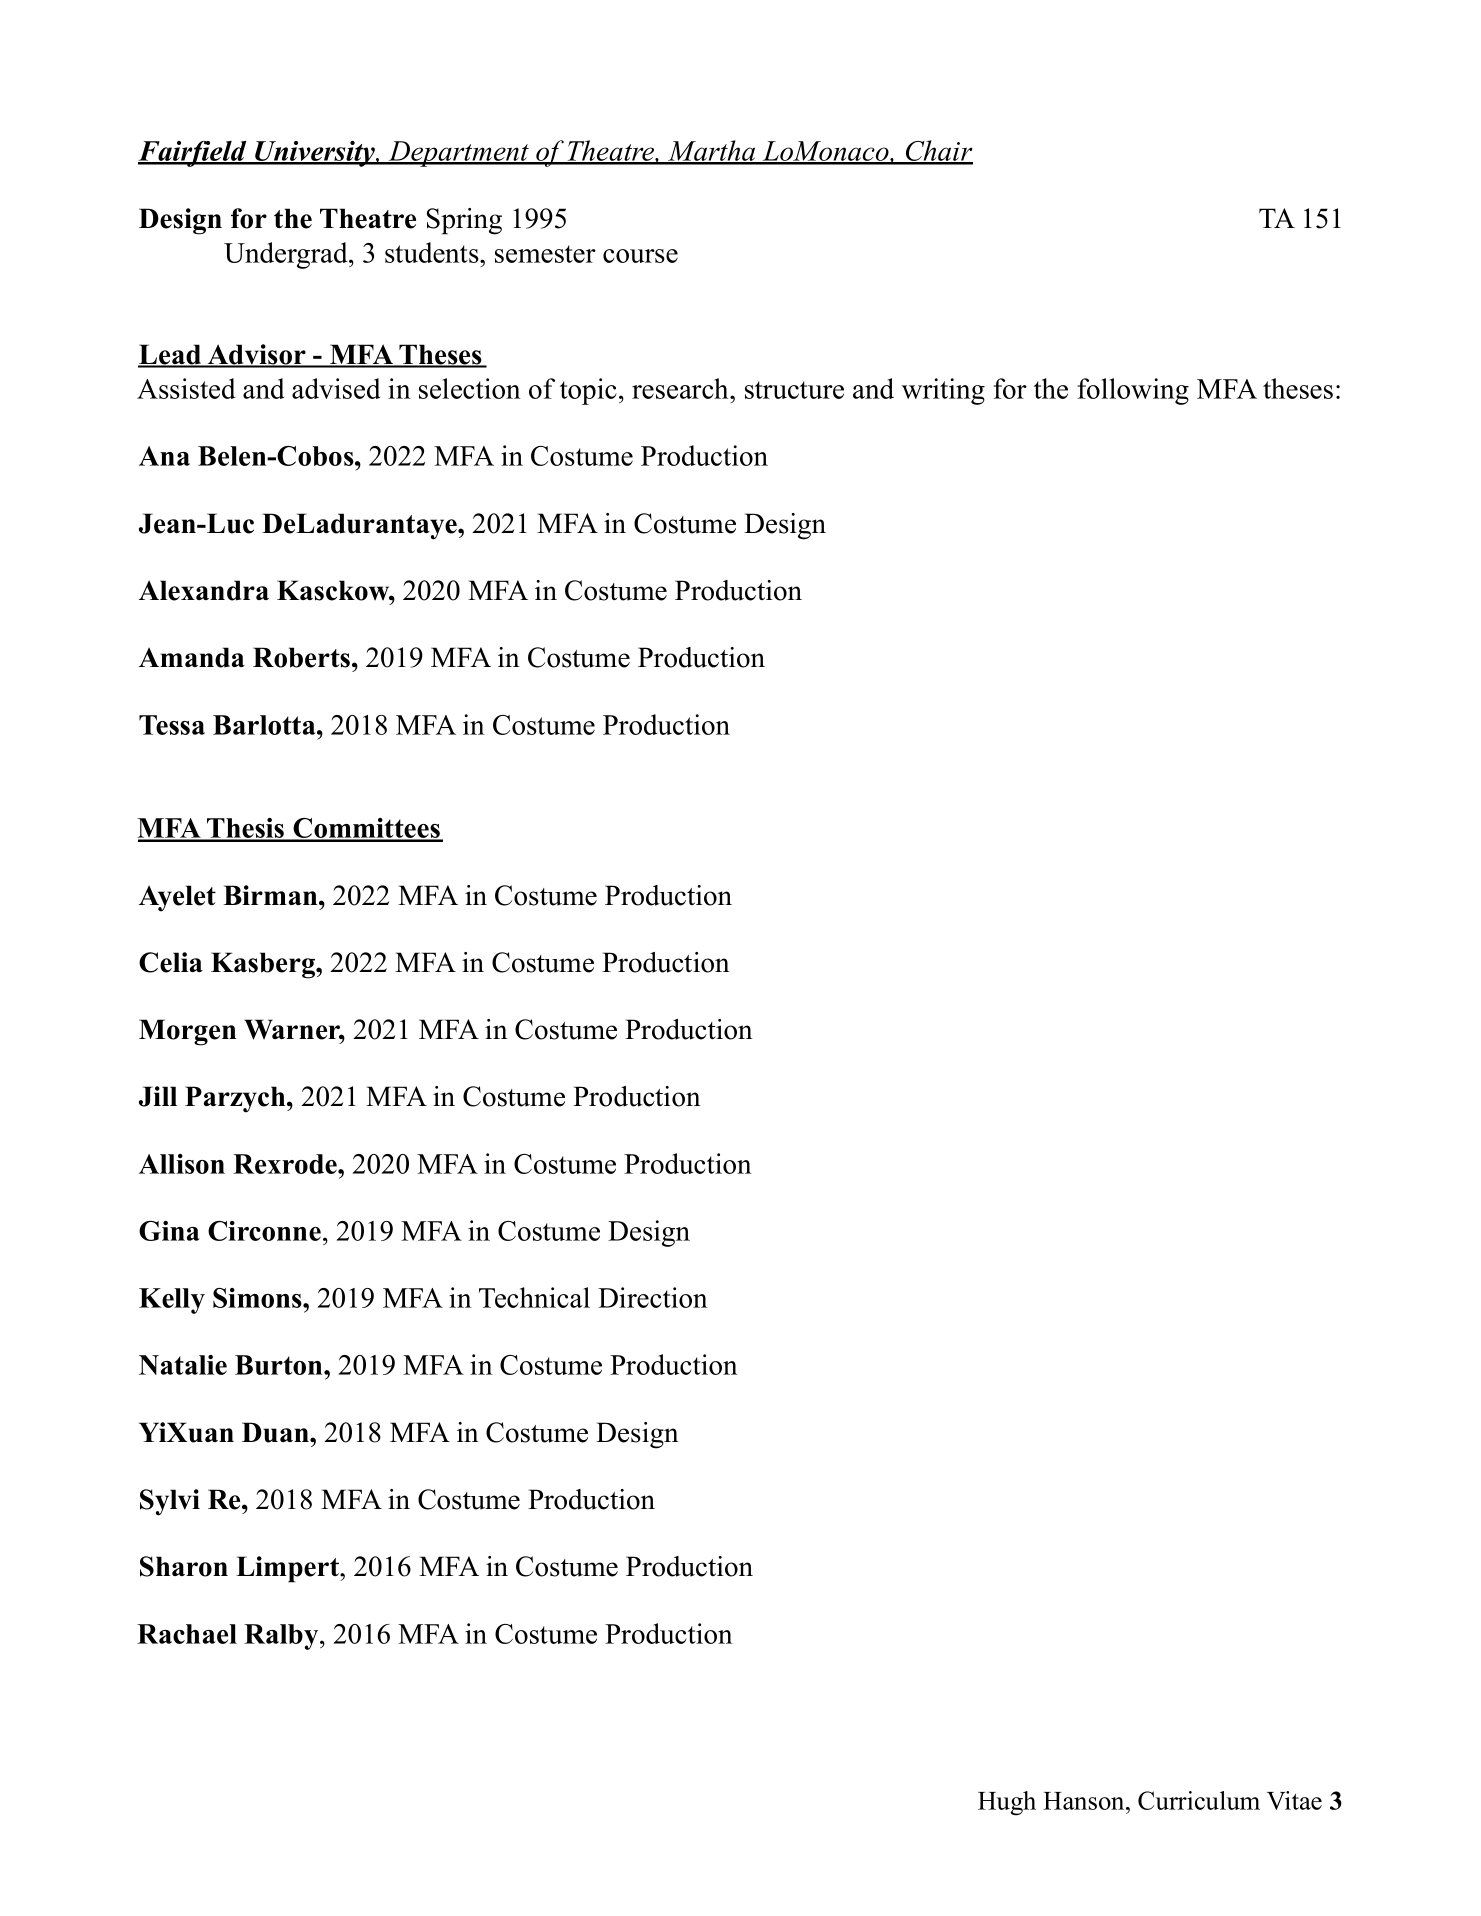 This document has width=1481, height=1916. What do you see at coordinates (653, 1297) in the document?
I see `Direction` at bounding box center [653, 1297].
